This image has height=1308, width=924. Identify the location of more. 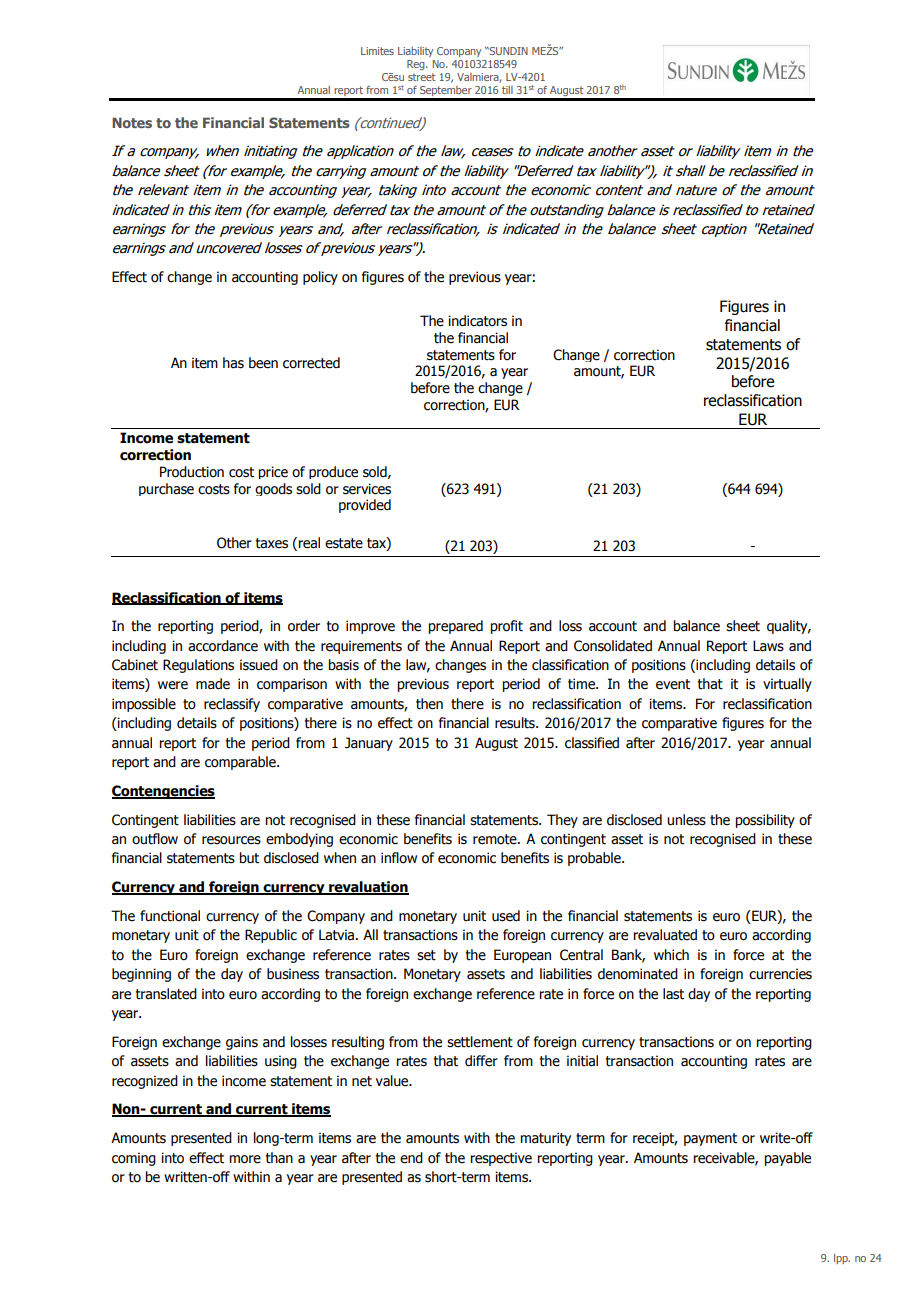
(245, 1159).
